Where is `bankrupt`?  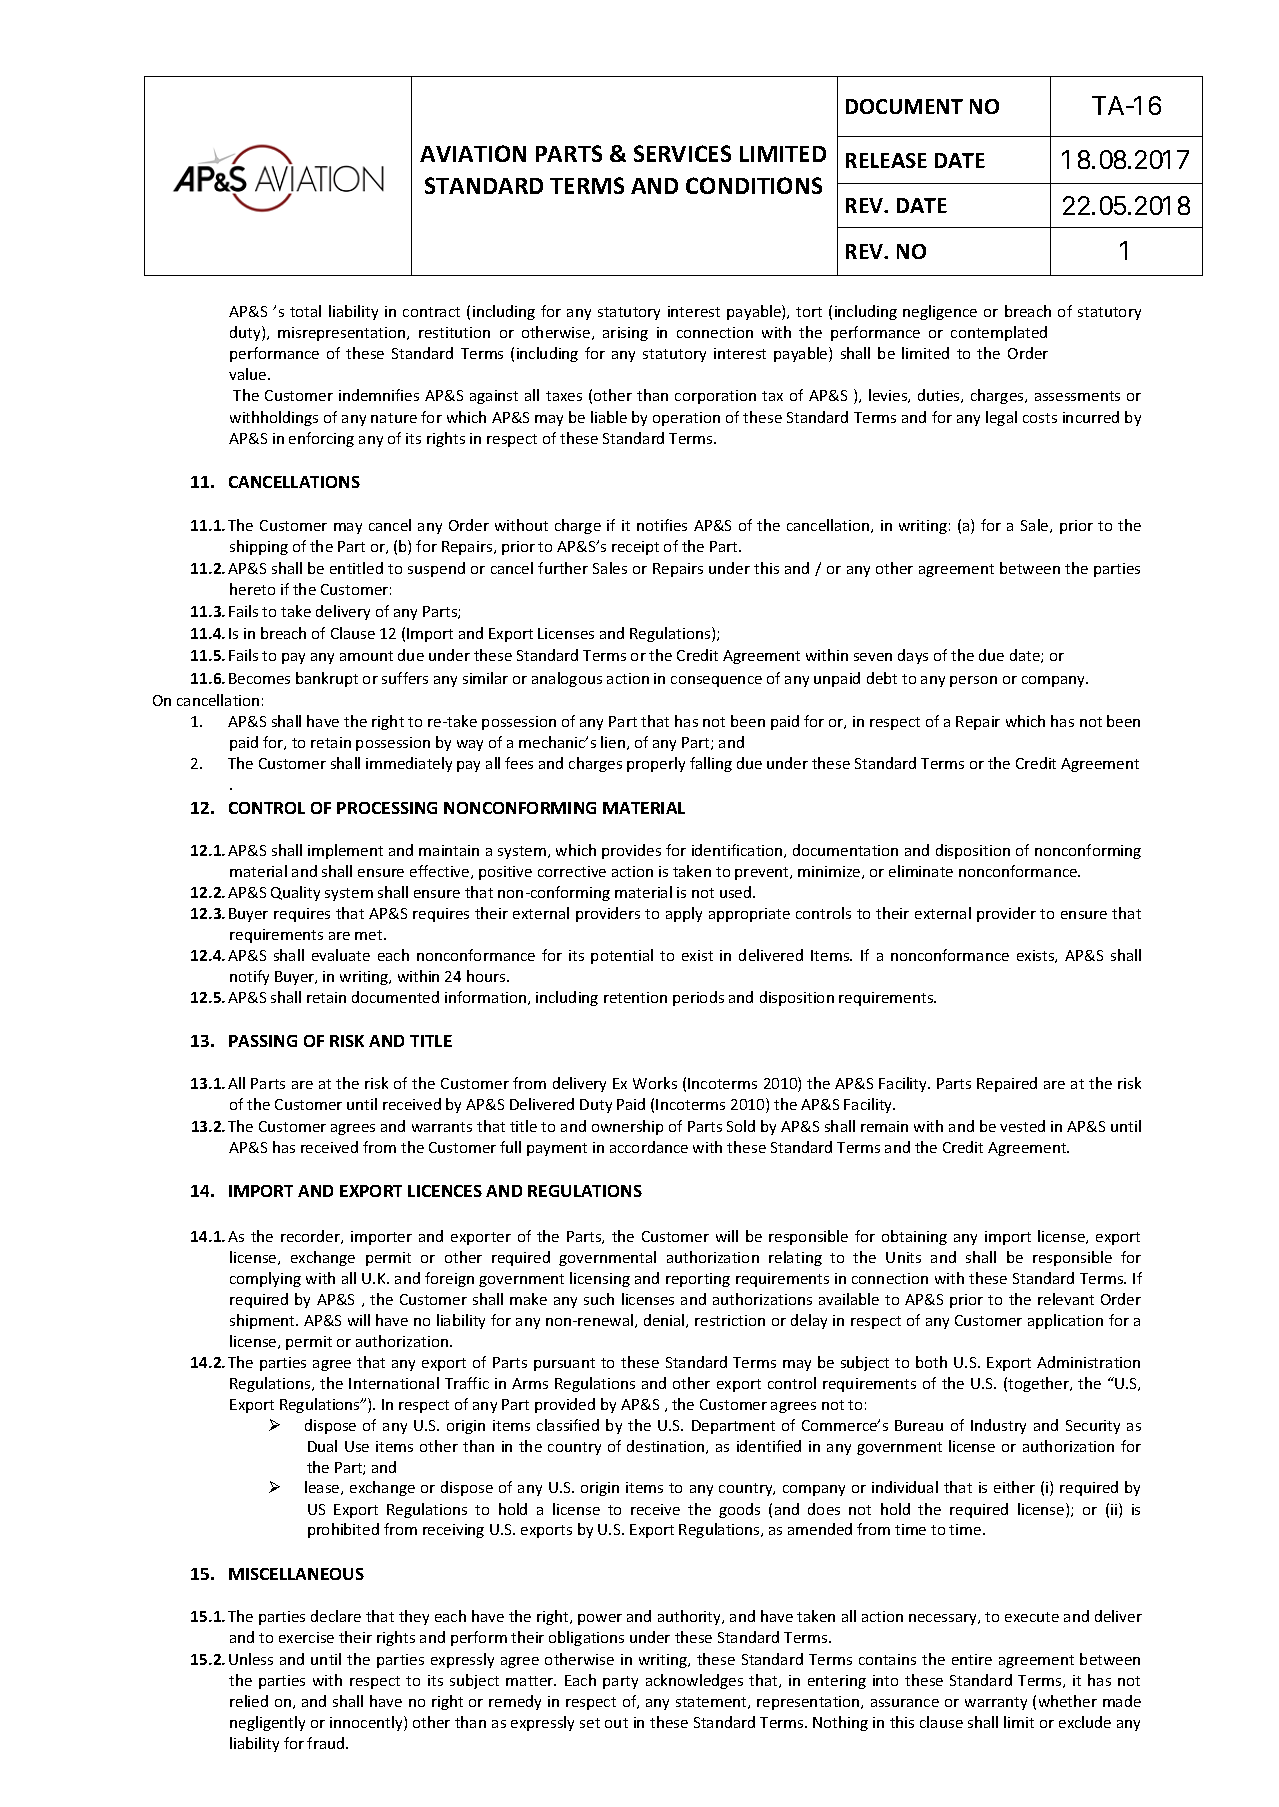 bankrupt is located at coordinates (327, 679).
